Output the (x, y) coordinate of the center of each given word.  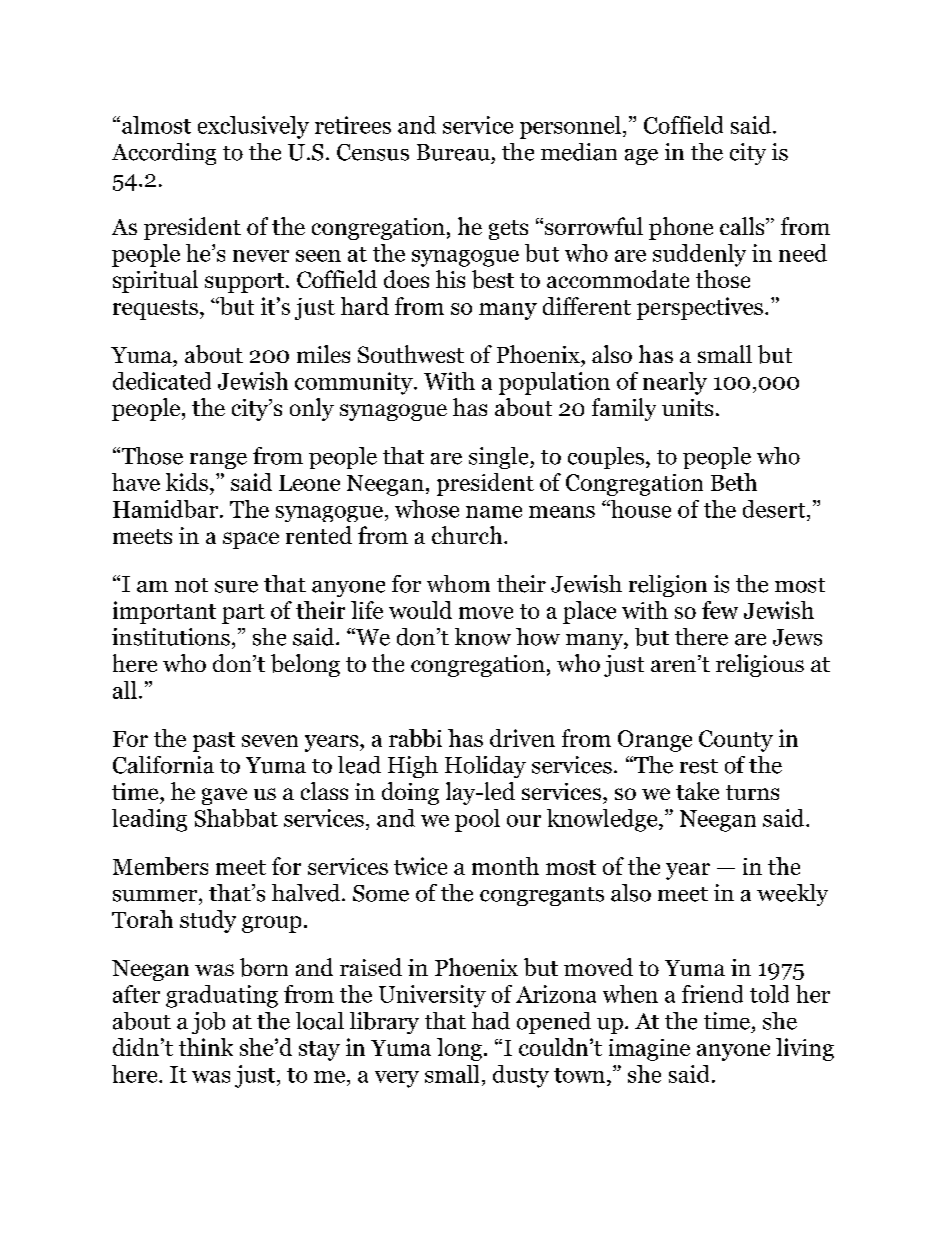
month (505, 866)
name (494, 512)
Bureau (453, 152)
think (206, 1047)
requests (155, 310)
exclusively (253, 127)
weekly (792, 895)
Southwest (411, 354)
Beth (734, 482)
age (641, 157)
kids (187, 482)
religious (760, 665)
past (214, 742)
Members (160, 866)
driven (522, 738)
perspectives (700, 308)
